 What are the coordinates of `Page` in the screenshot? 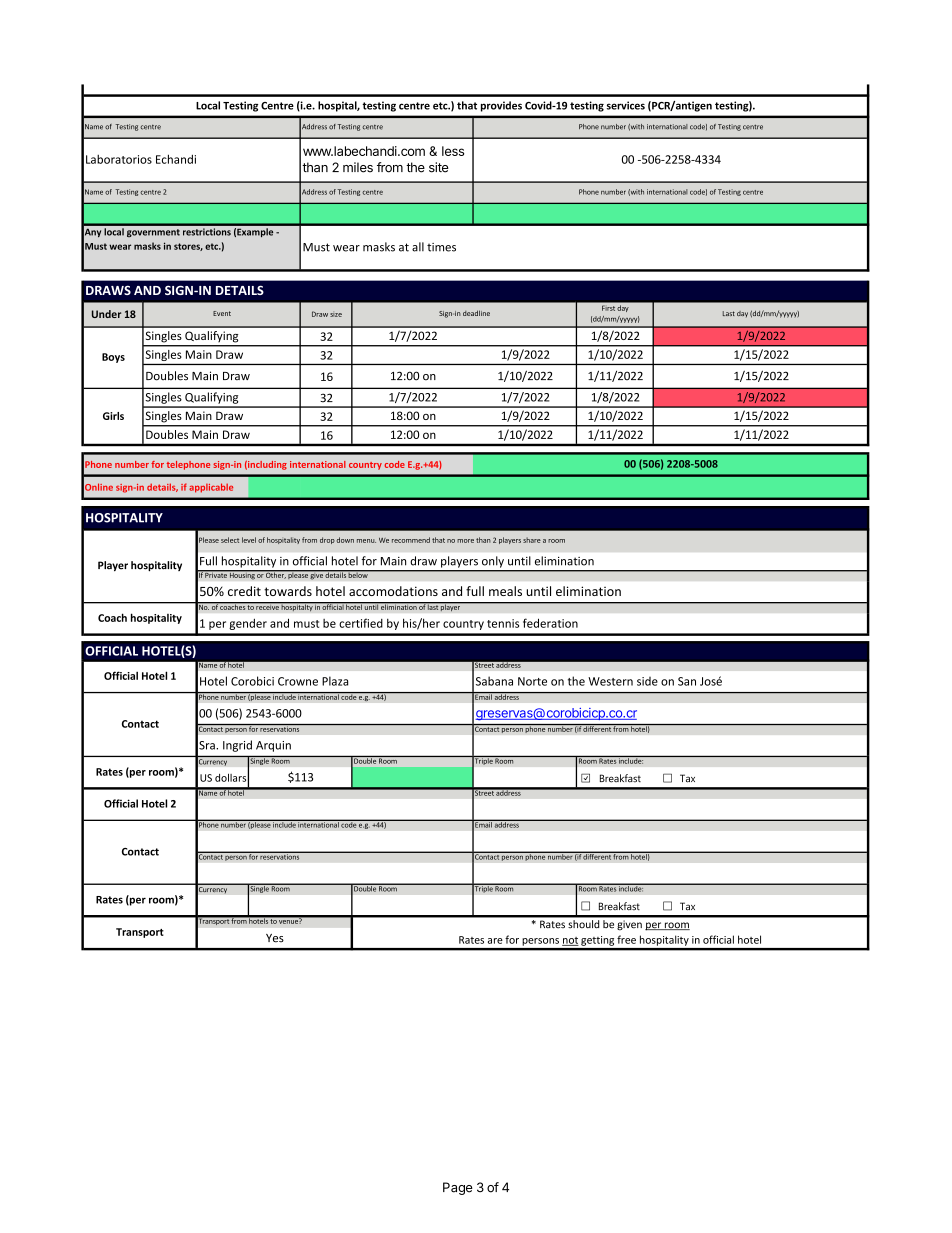 It's located at (458, 1188).
